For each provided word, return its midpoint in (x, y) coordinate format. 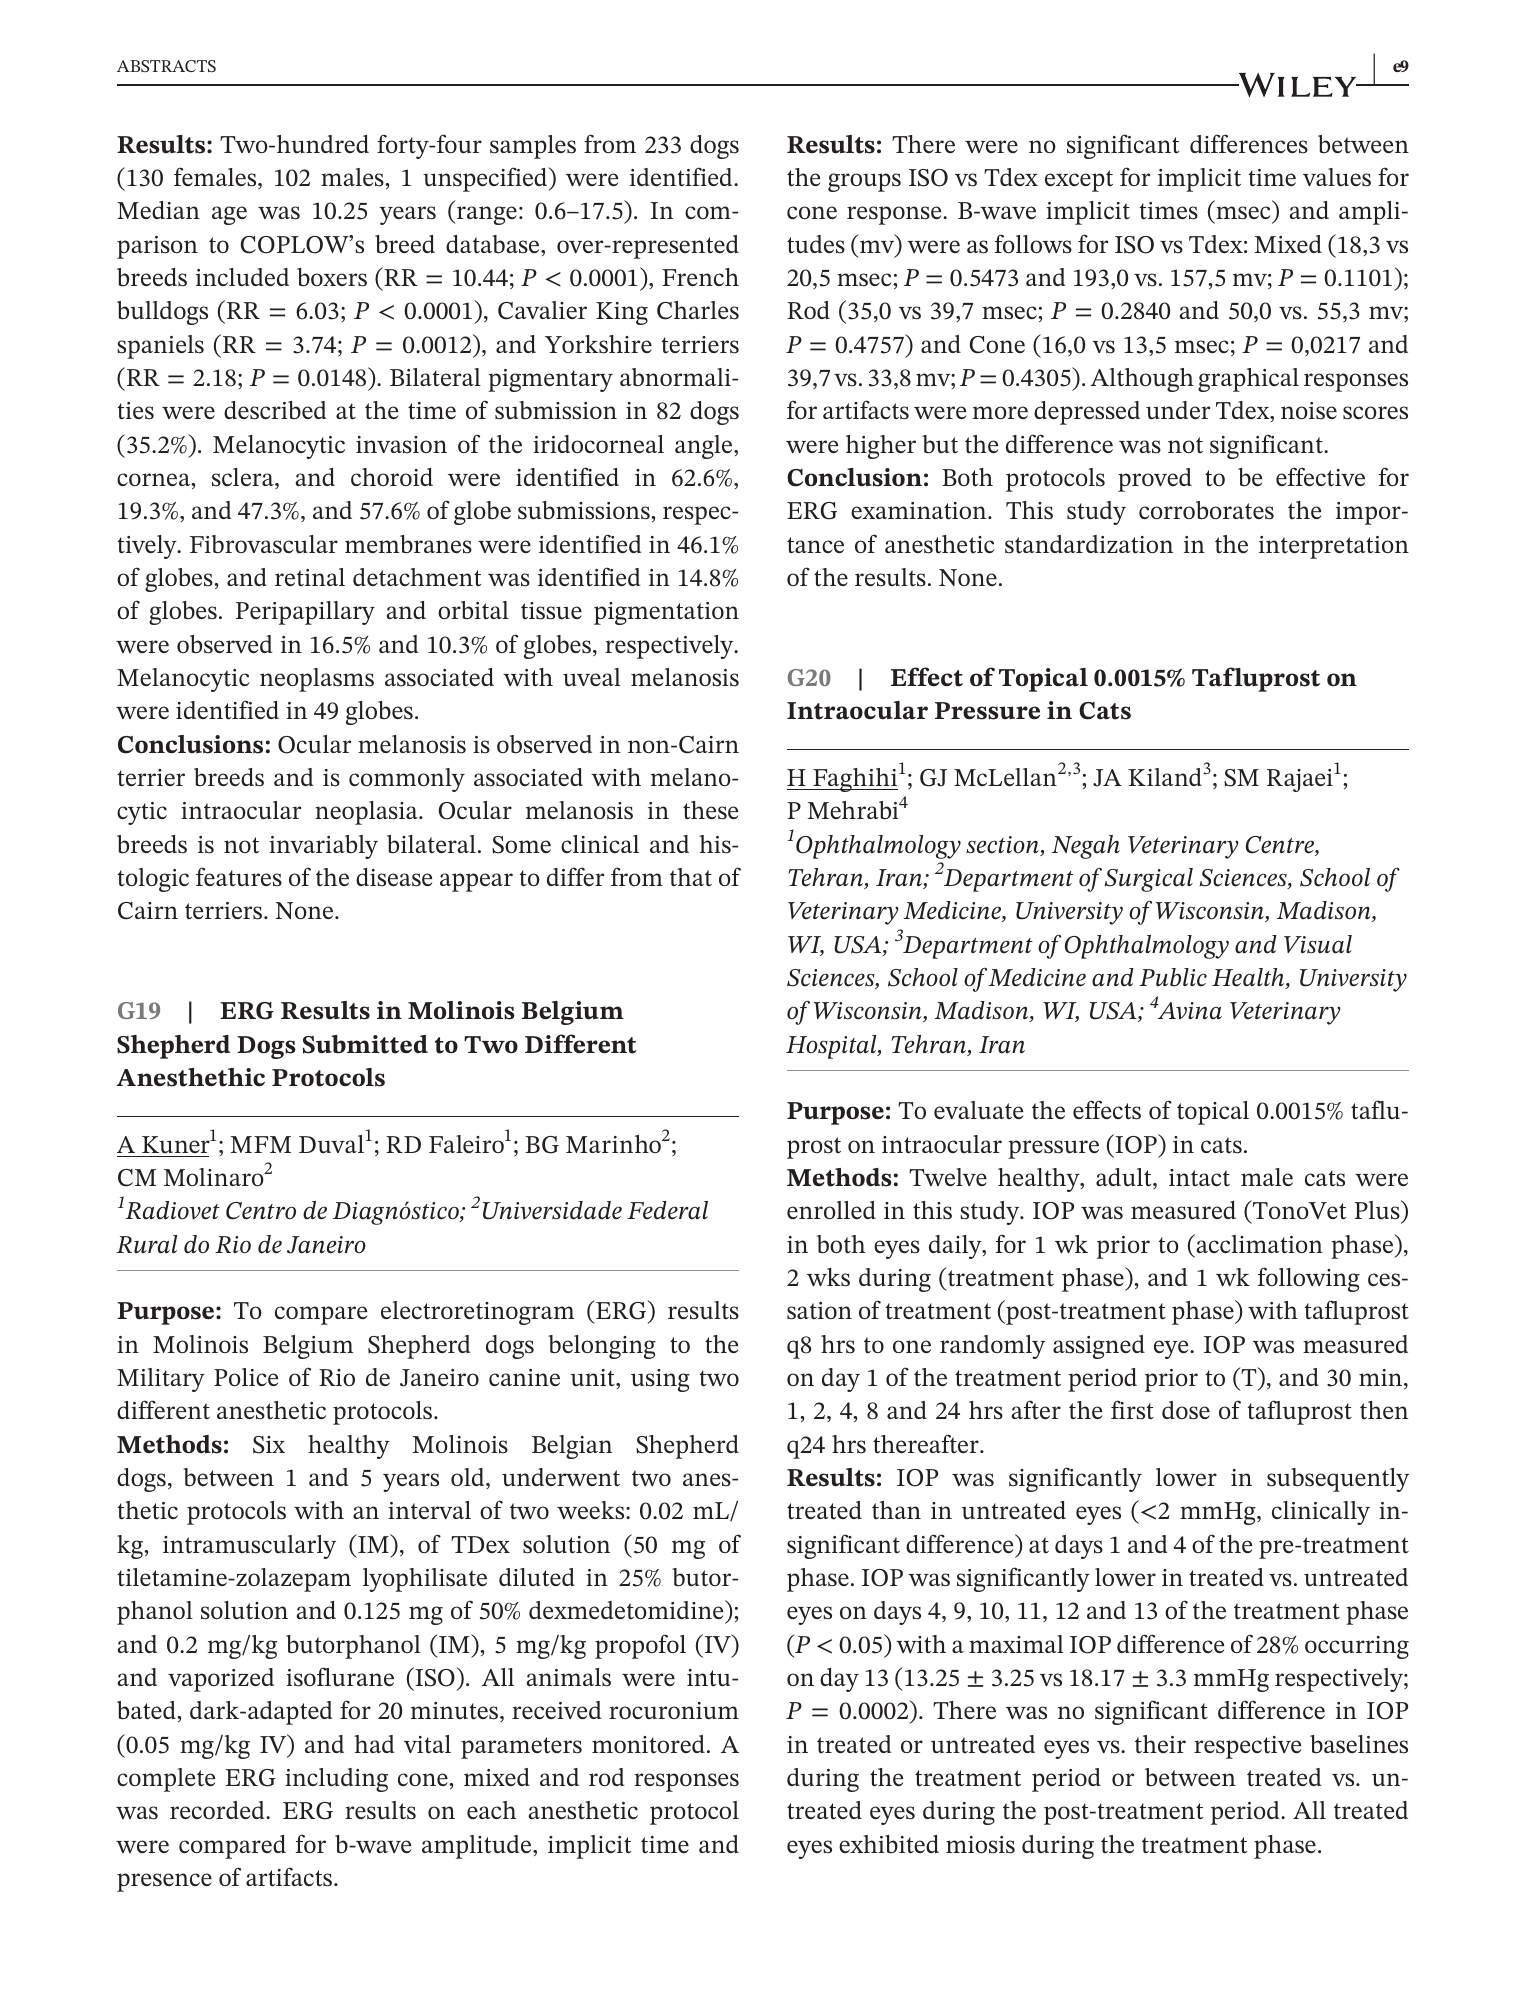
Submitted (365, 1044)
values (1337, 177)
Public (1173, 977)
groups (864, 182)
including (336, 1780)
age (229, 215)
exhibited (889, 1844)
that (691, 877)
